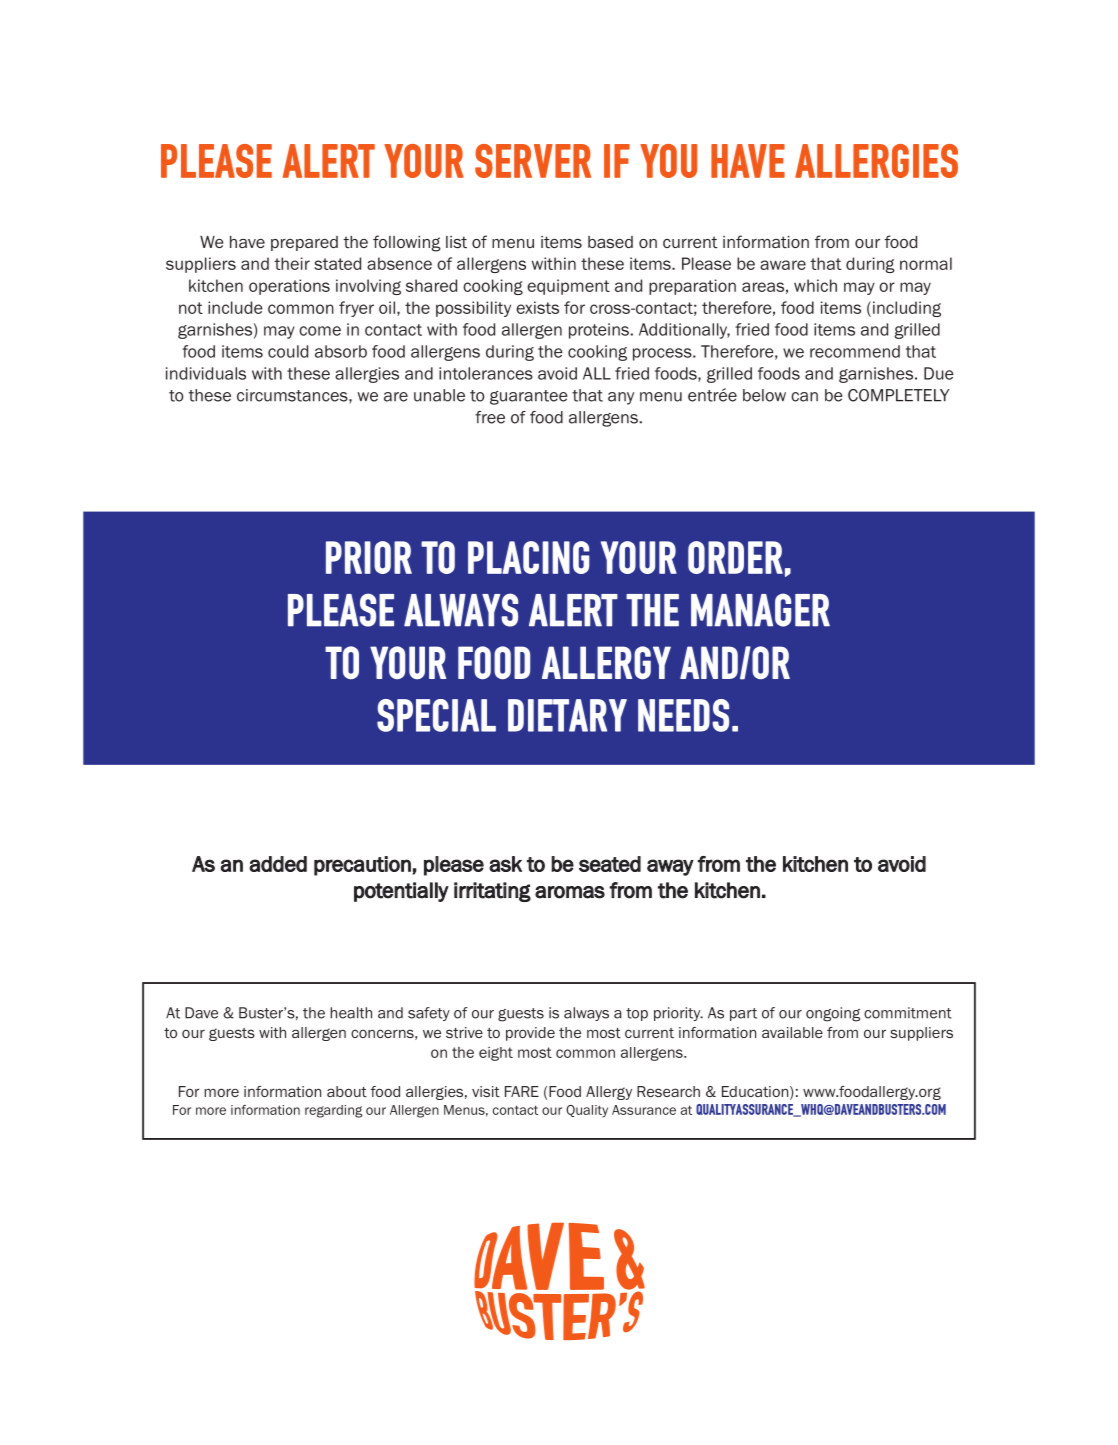 This image has height=1445, width=1118. What do you see at coordinates (792, 1032) in the image?
I see `available` at bounding box center [792, 1032].
